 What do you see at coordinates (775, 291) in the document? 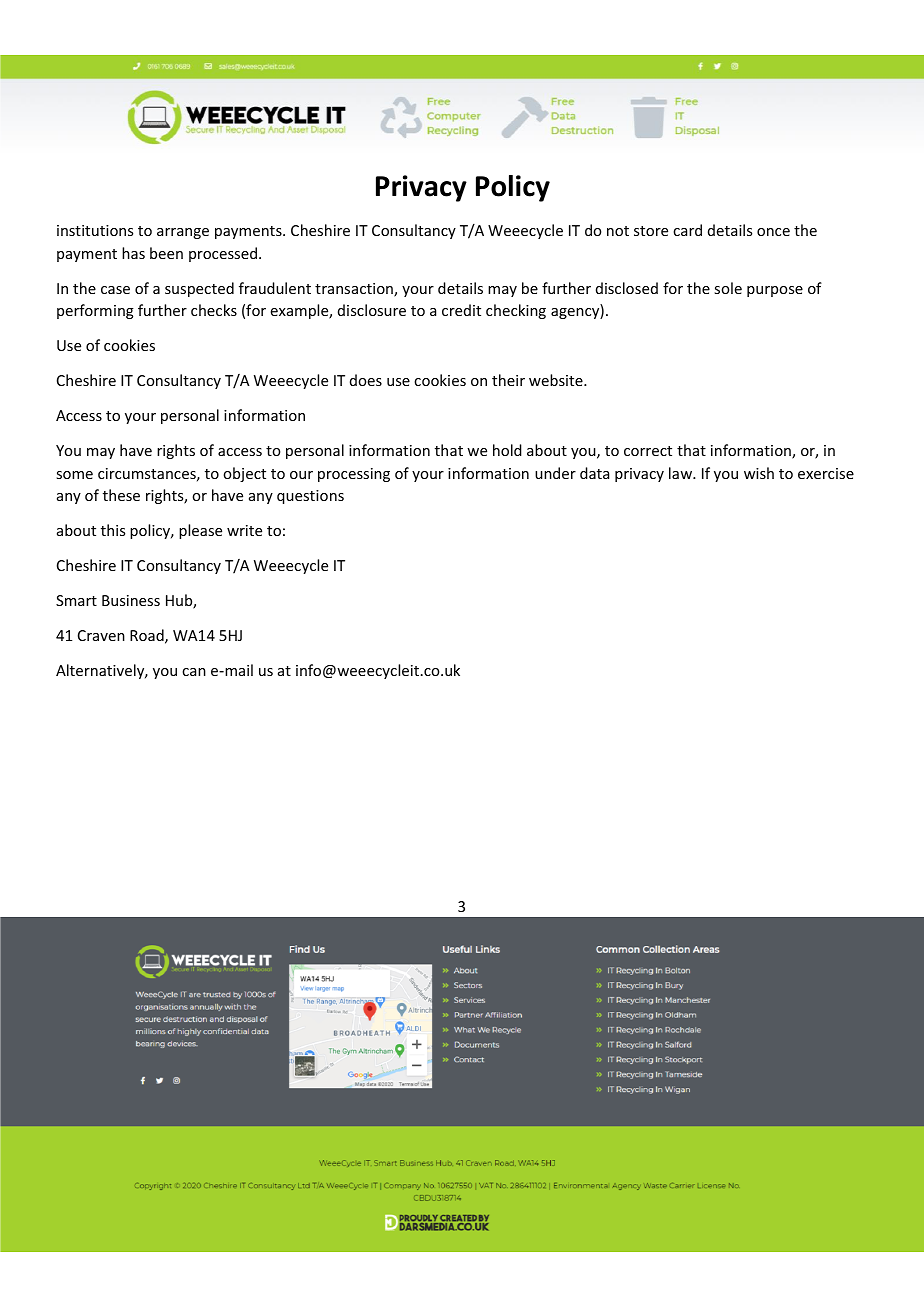
I see `purpose` at bounding box center [775, 291].
